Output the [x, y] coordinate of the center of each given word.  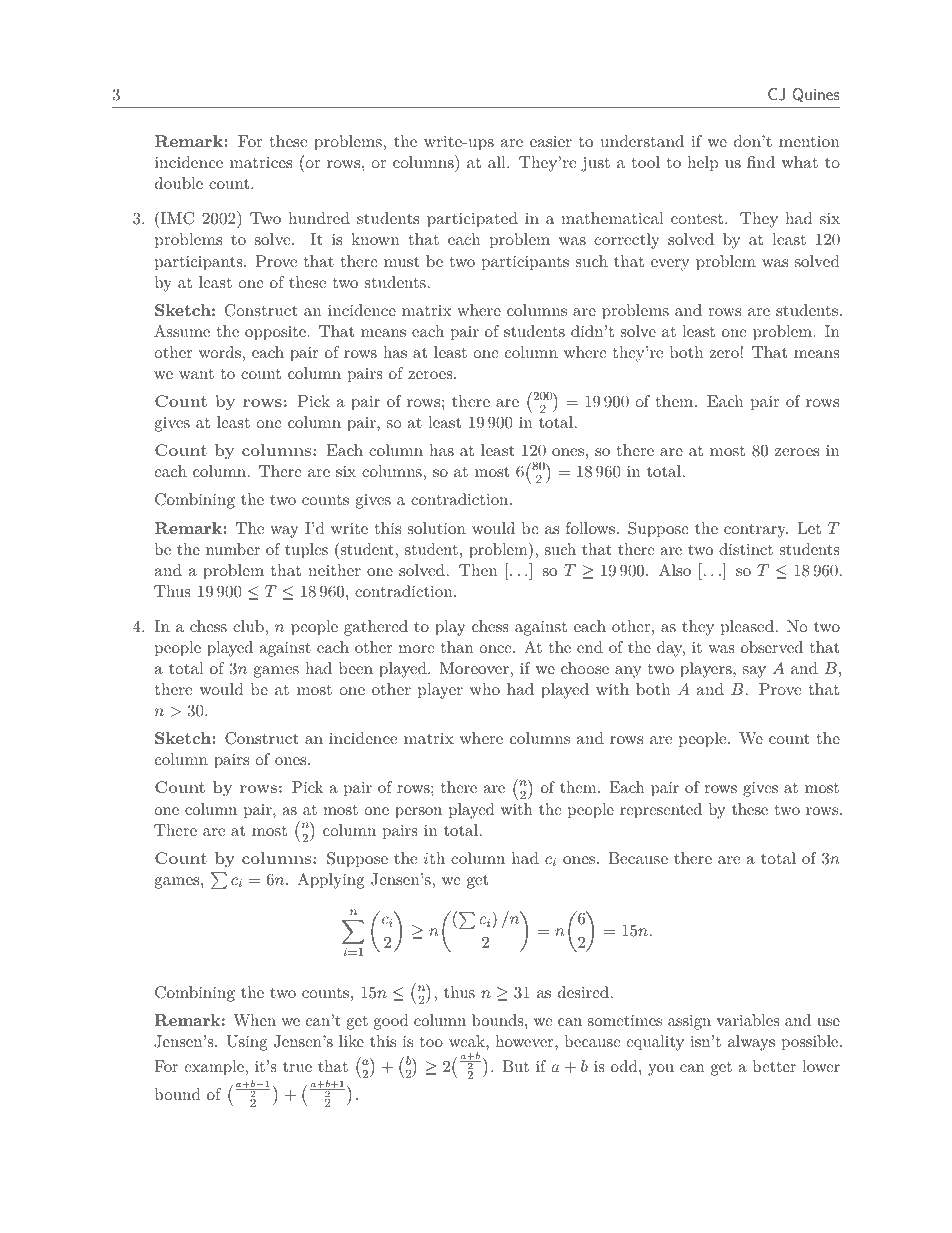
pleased [747, 628]
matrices [261, 162]
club [248, 626]
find [761, 162]
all [498, 162]
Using [246, 1043]
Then [478, 570]
